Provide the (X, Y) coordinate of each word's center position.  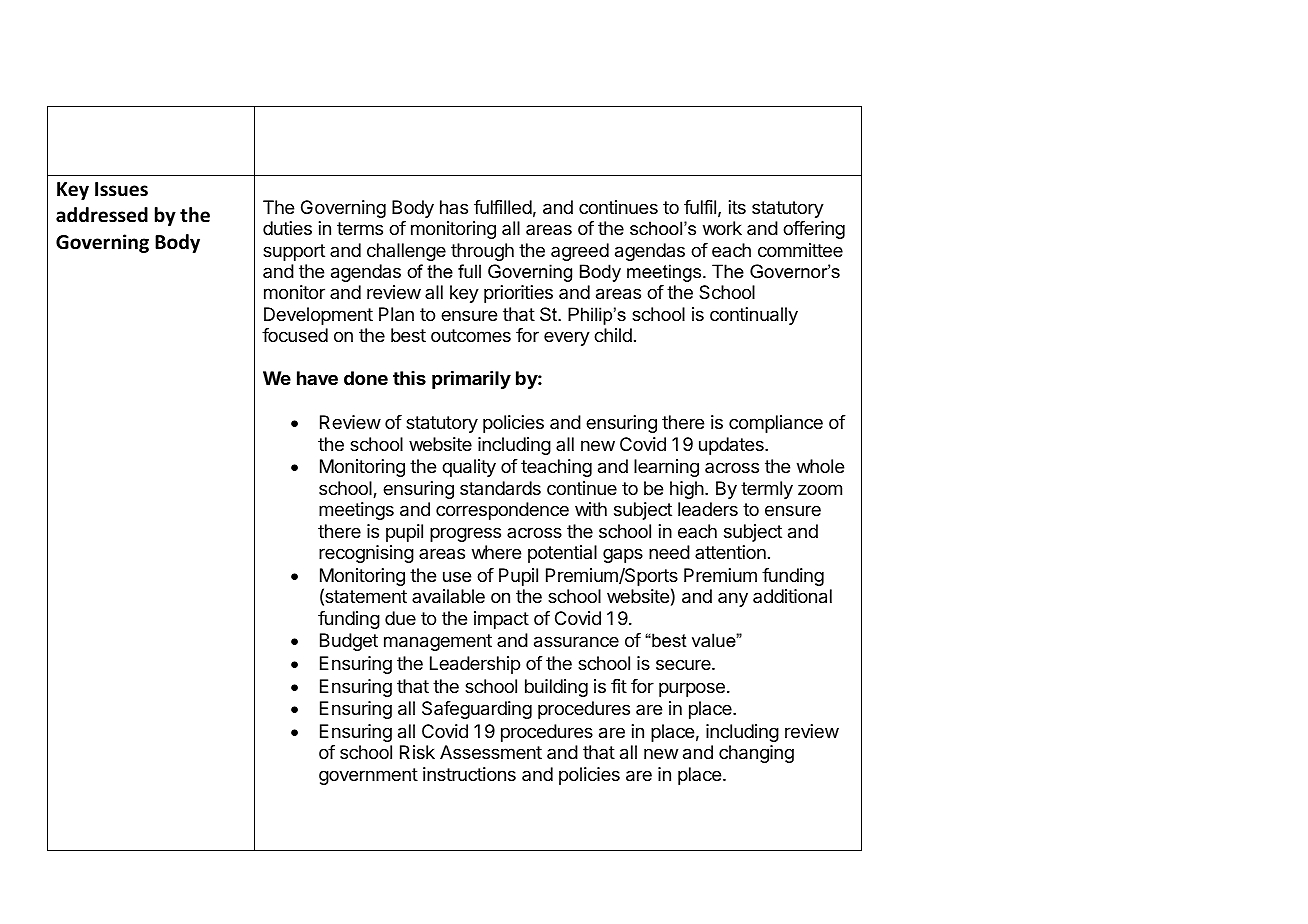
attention (730, 552)
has (454, 207)
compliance (776, 424)
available (448, 596)
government (368, 776)
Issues (121, 189)
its (737, 207)
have (317, 378)
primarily (471, 380)
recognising (366, 554)
